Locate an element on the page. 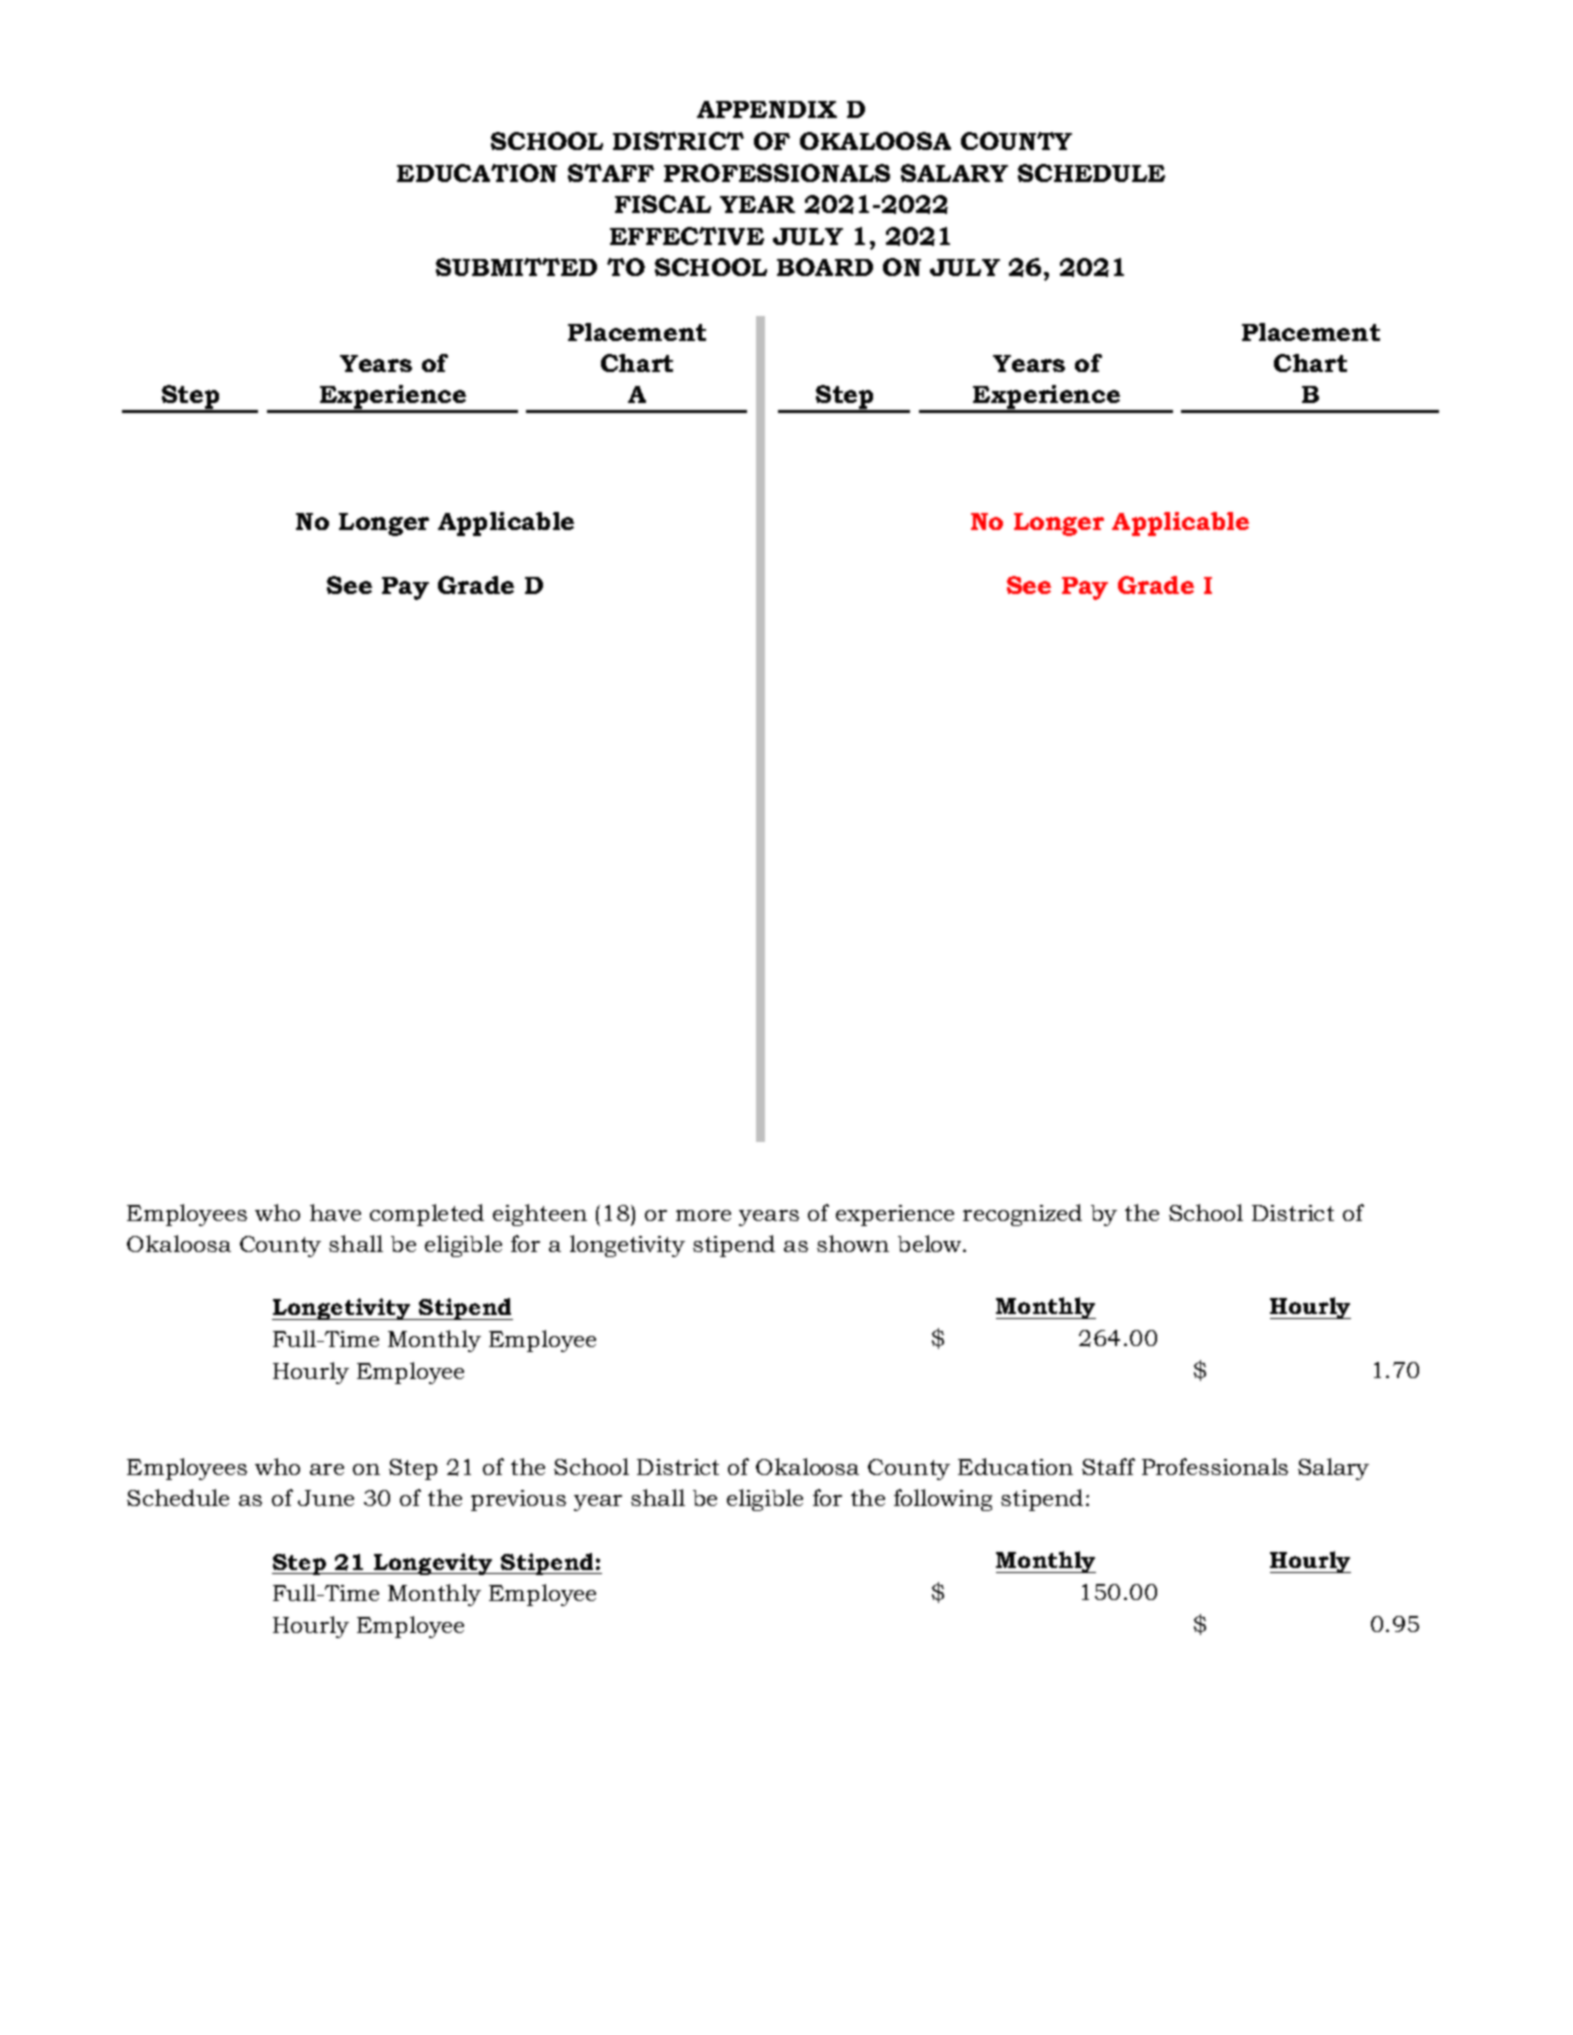 The image size is (1573, 2035). EFFECTIVE is located at coordinates (687, 236).
